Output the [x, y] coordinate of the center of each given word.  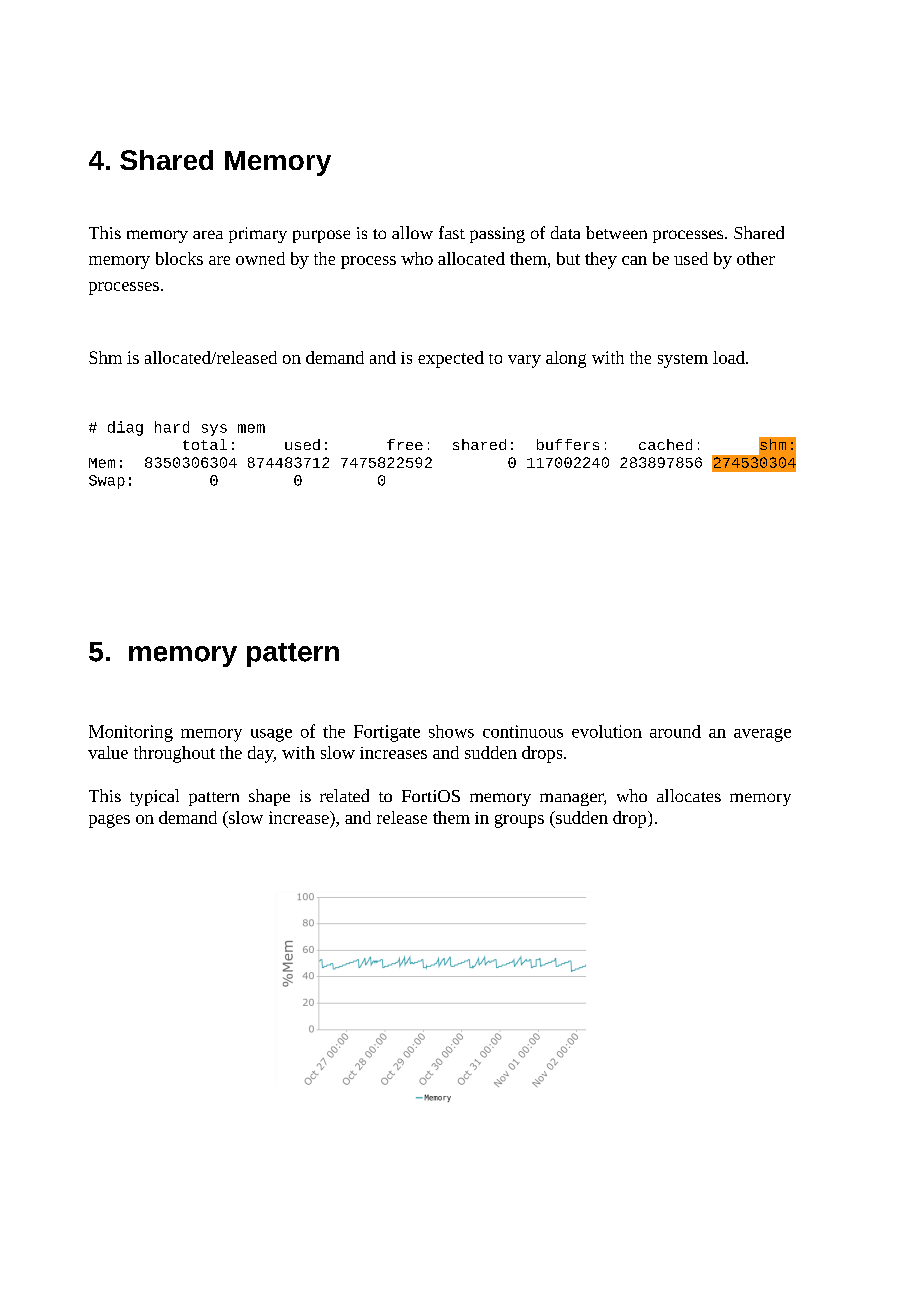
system [683, 361]
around [675, 731]
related [344, 795]
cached [665, 444]
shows [451, 731]
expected [451, 359]
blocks [179, 258]
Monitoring [131, 733]
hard [172, 427]
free [405, 444]
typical [154, 797]
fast [452, 232]
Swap [107, 482]
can [634, 260]
